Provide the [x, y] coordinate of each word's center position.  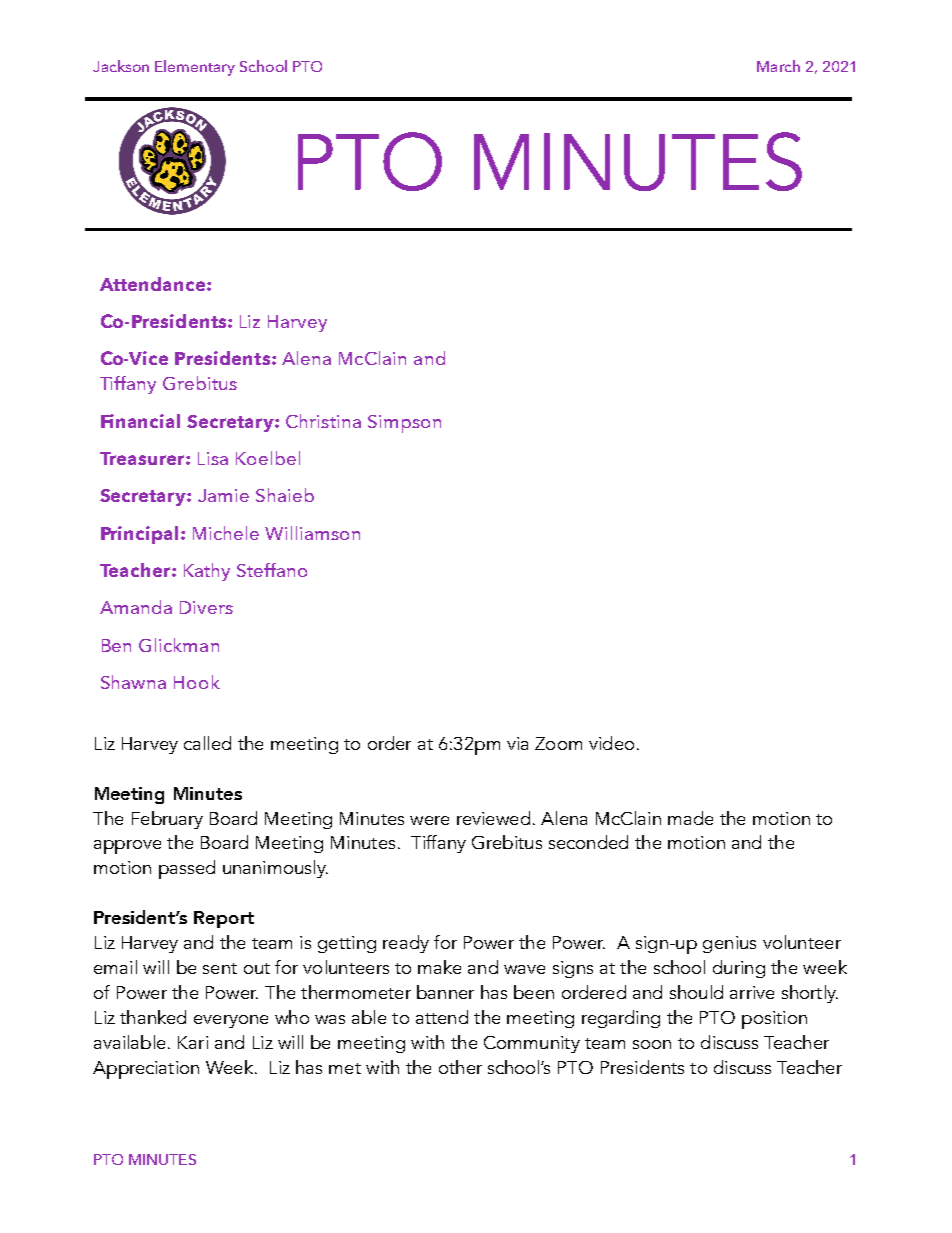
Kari [193, 1042]
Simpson [404, 424]
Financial [140, 421]
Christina [323, 421]
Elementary [195, 68]
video [611, 743]
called [207, 743]
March [778, 66]
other [460, 1067]
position [774, 1020]
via [517, 743]
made [690, 818]
